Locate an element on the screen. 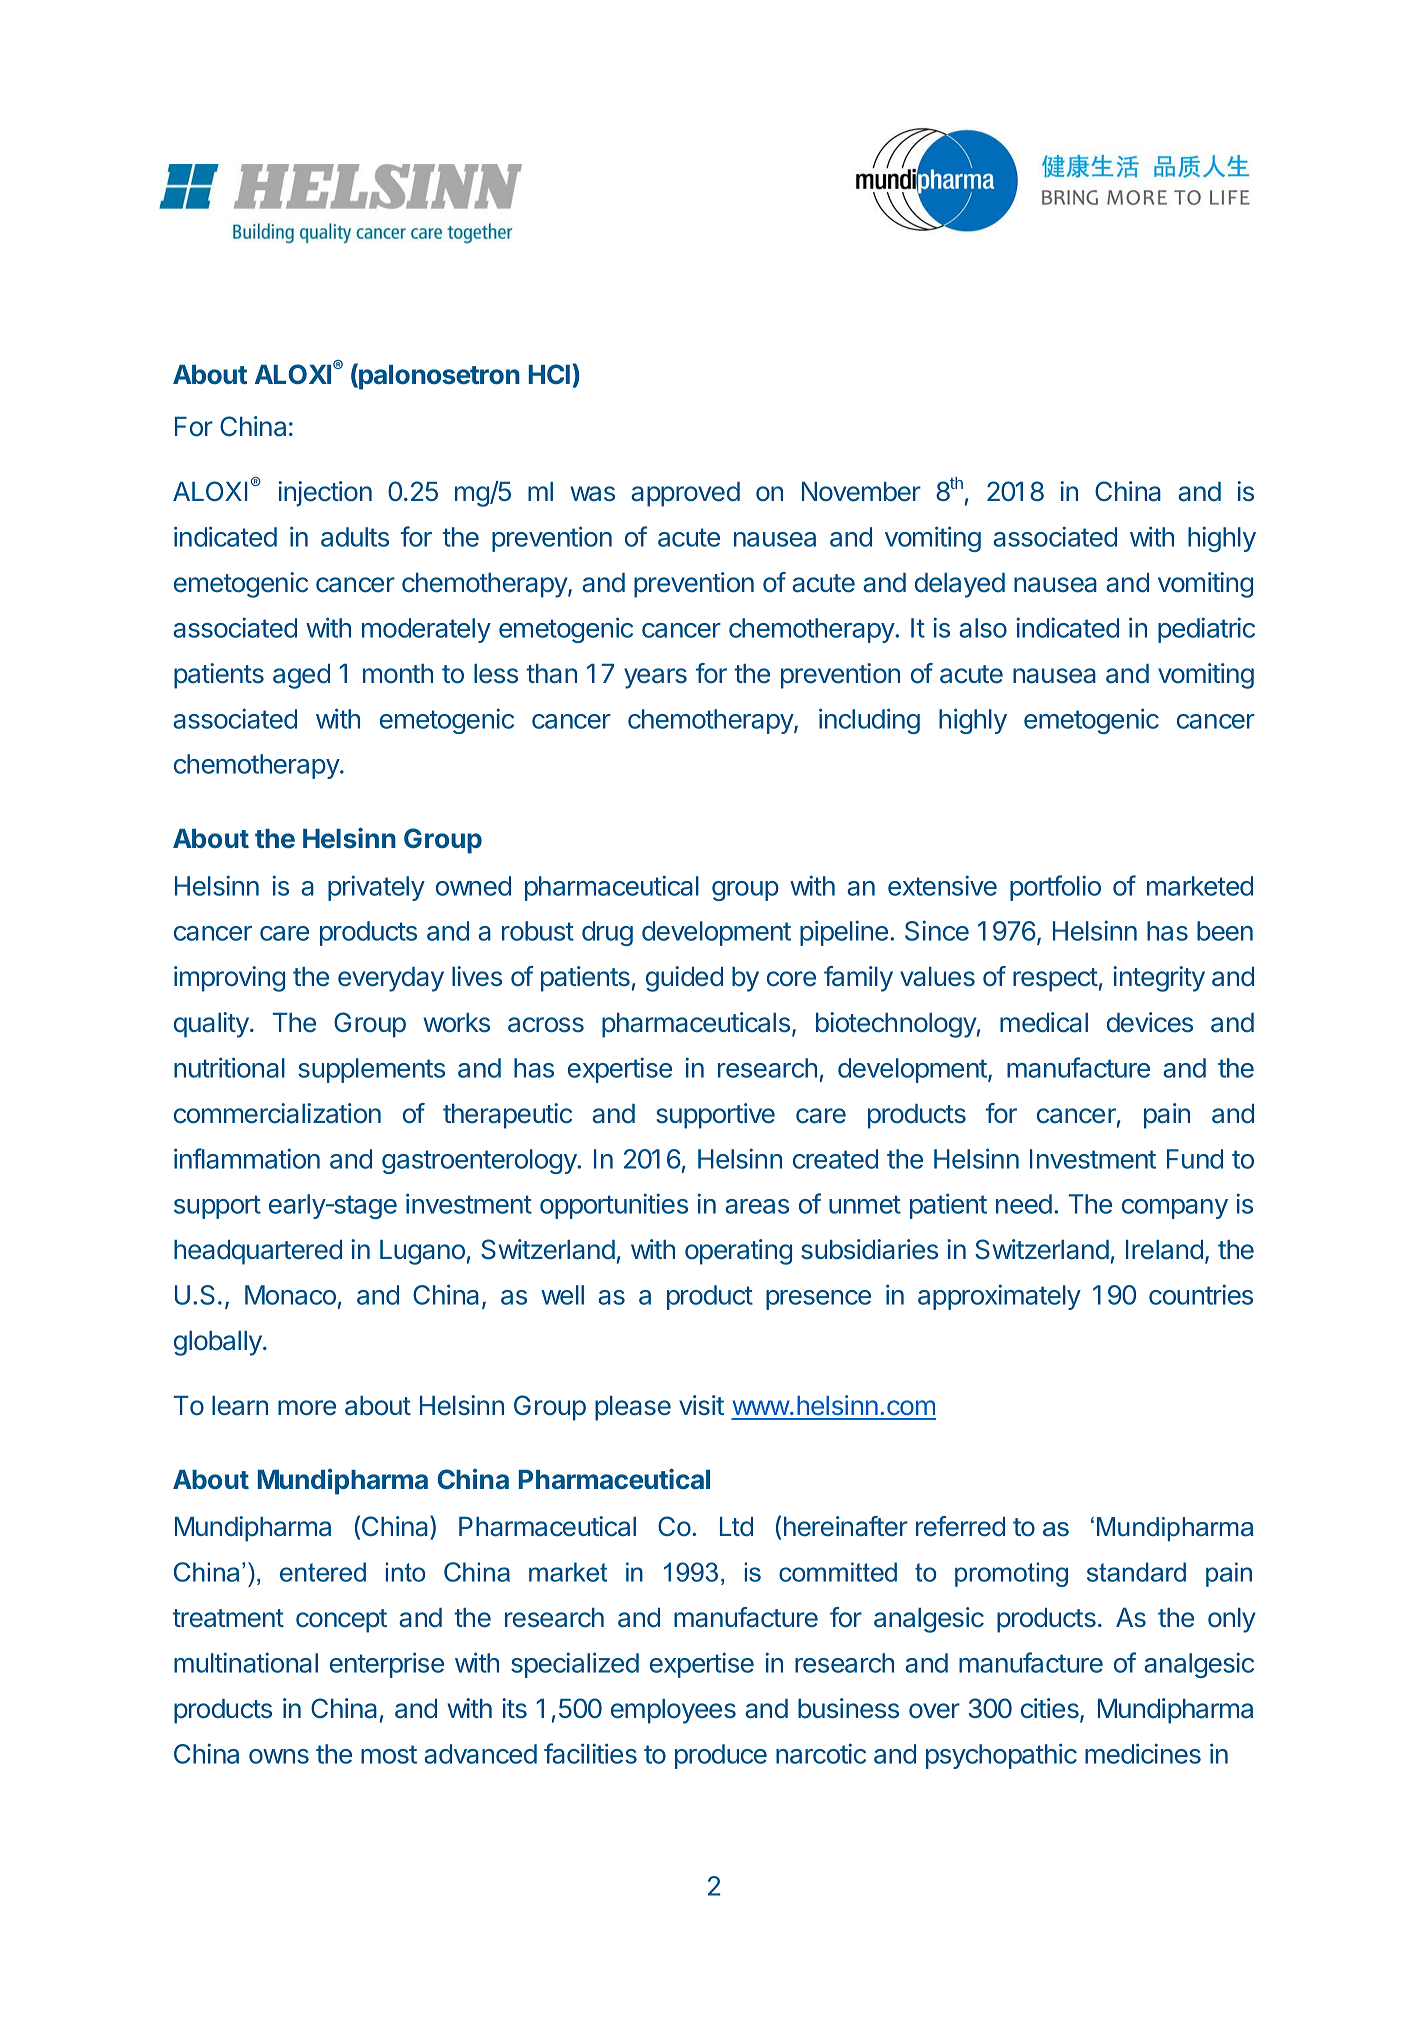 The width and height of the screenshot is (1427, 2018). employees is located at coordinates (673, 1711).
